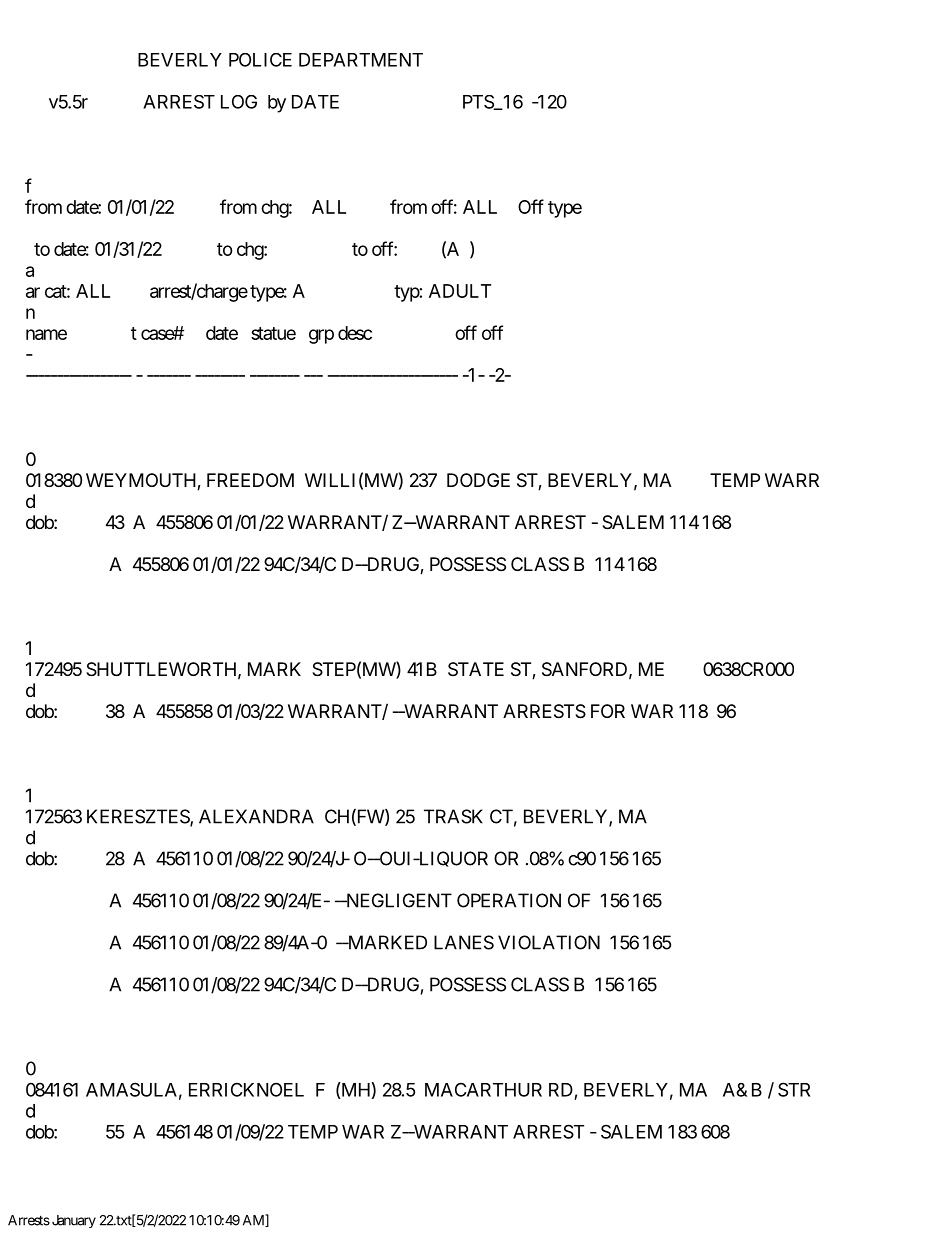  Describe the element at coordinates (239, 102) in the image. I see `LOG` at that location.
